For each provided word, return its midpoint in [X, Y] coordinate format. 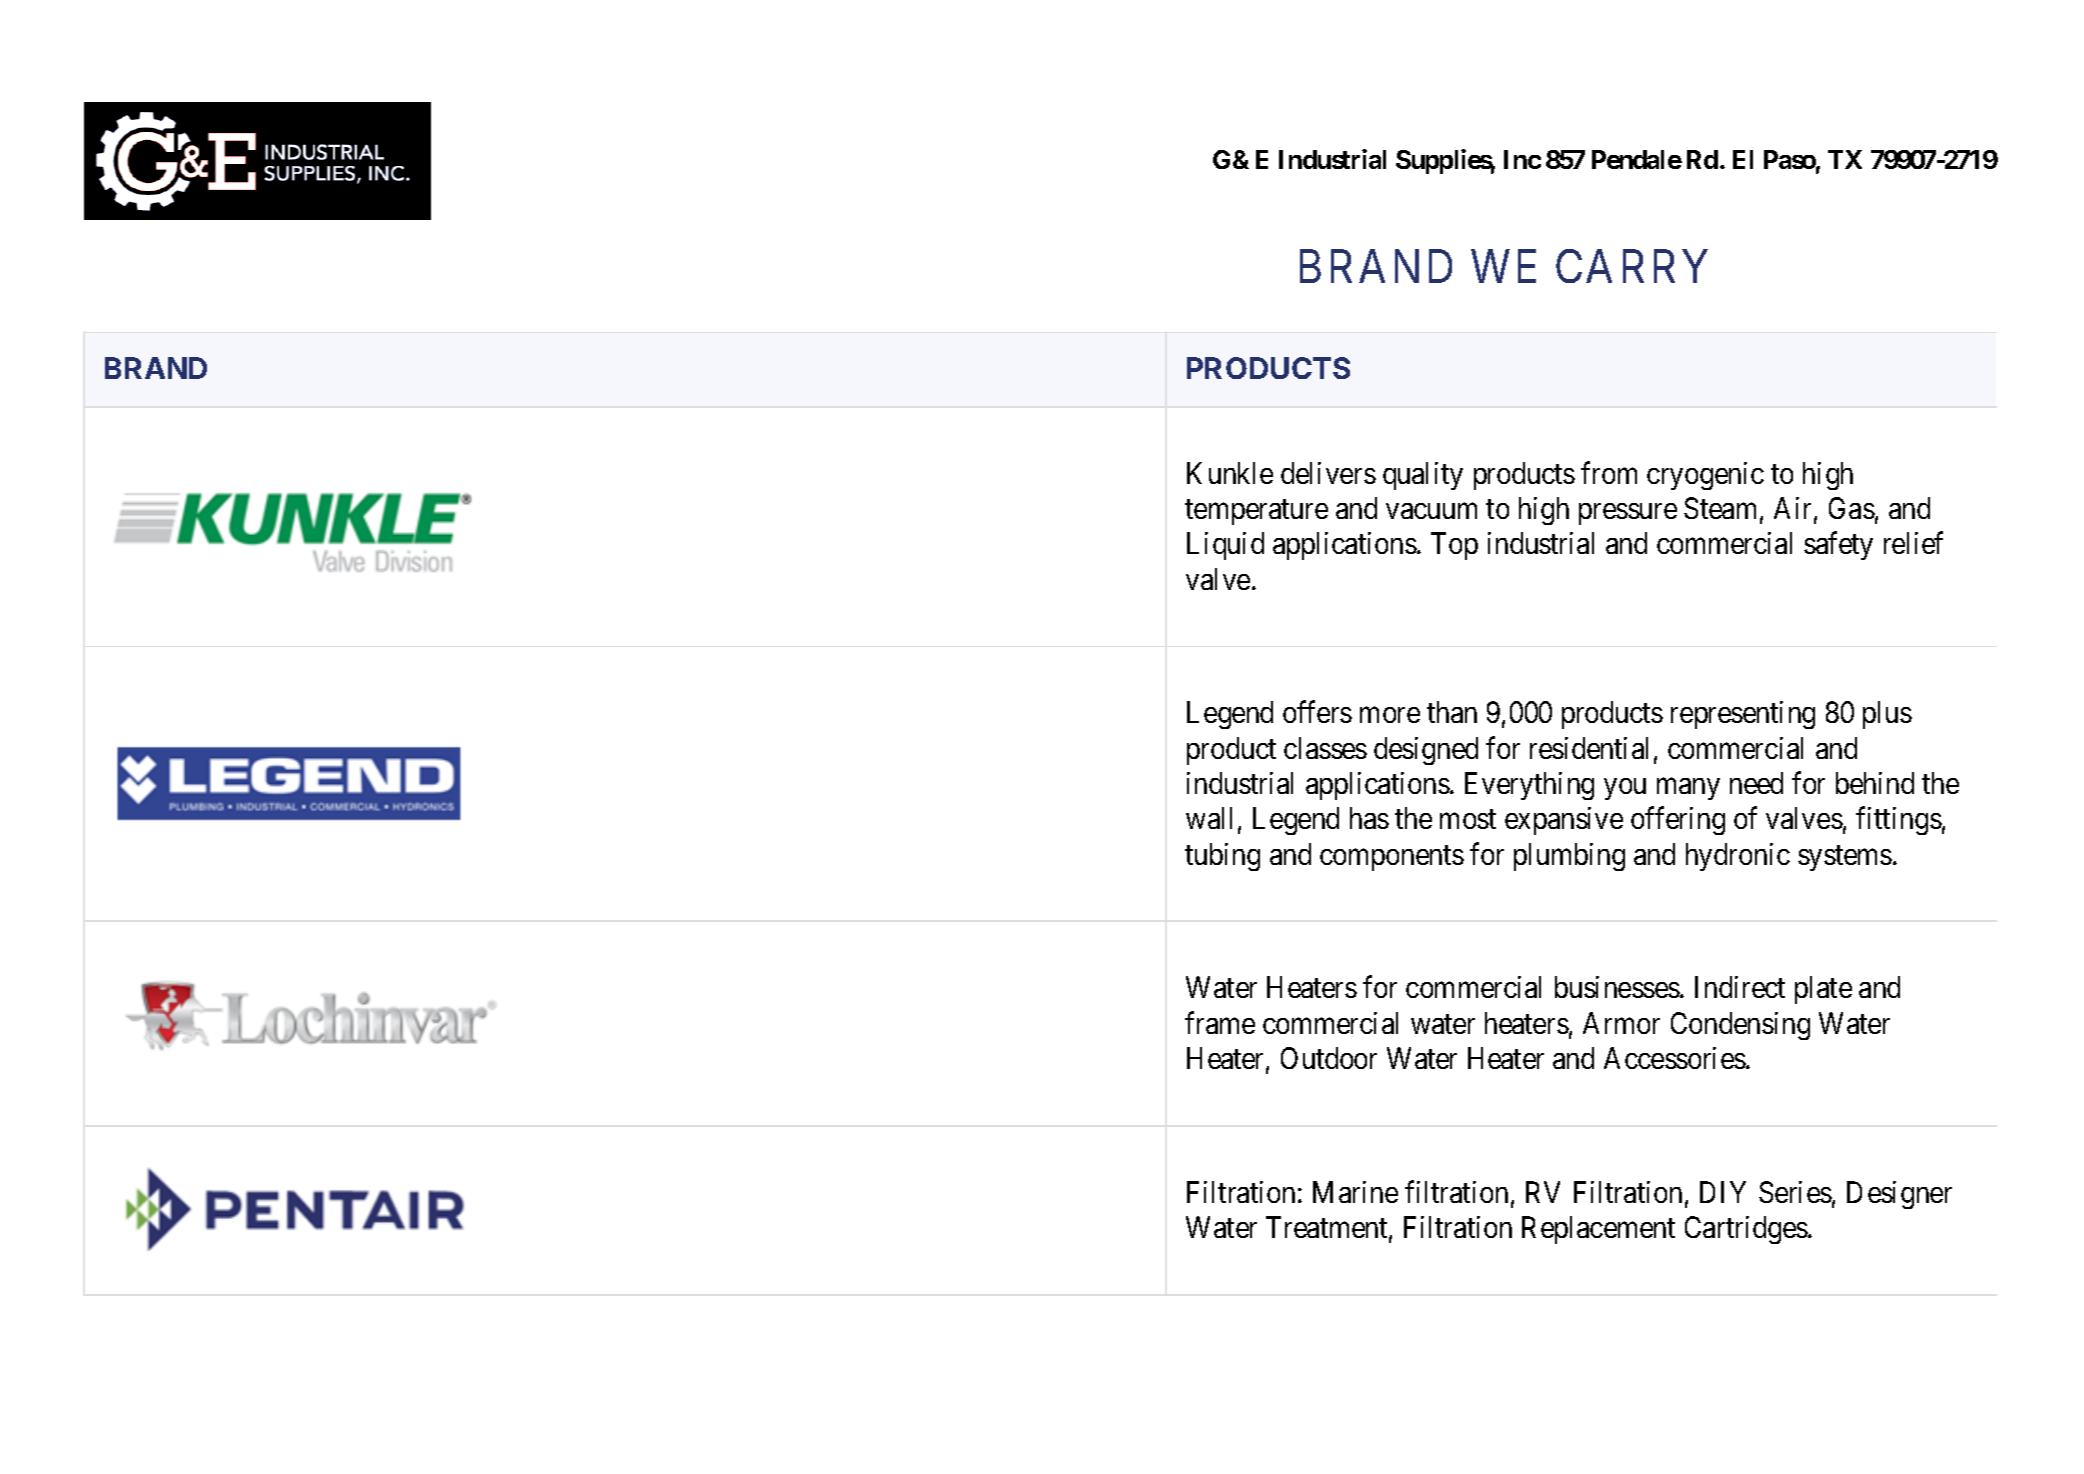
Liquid [1225, 546]
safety [1838, 546]
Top [1454, 546]
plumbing [1569, 857]
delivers [1328, 473]
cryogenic [1705, 476]
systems [1845, 858]
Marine [1355, 1192]
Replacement [1598, 1230]
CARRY [1632, 266]
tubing [1222, 857]
